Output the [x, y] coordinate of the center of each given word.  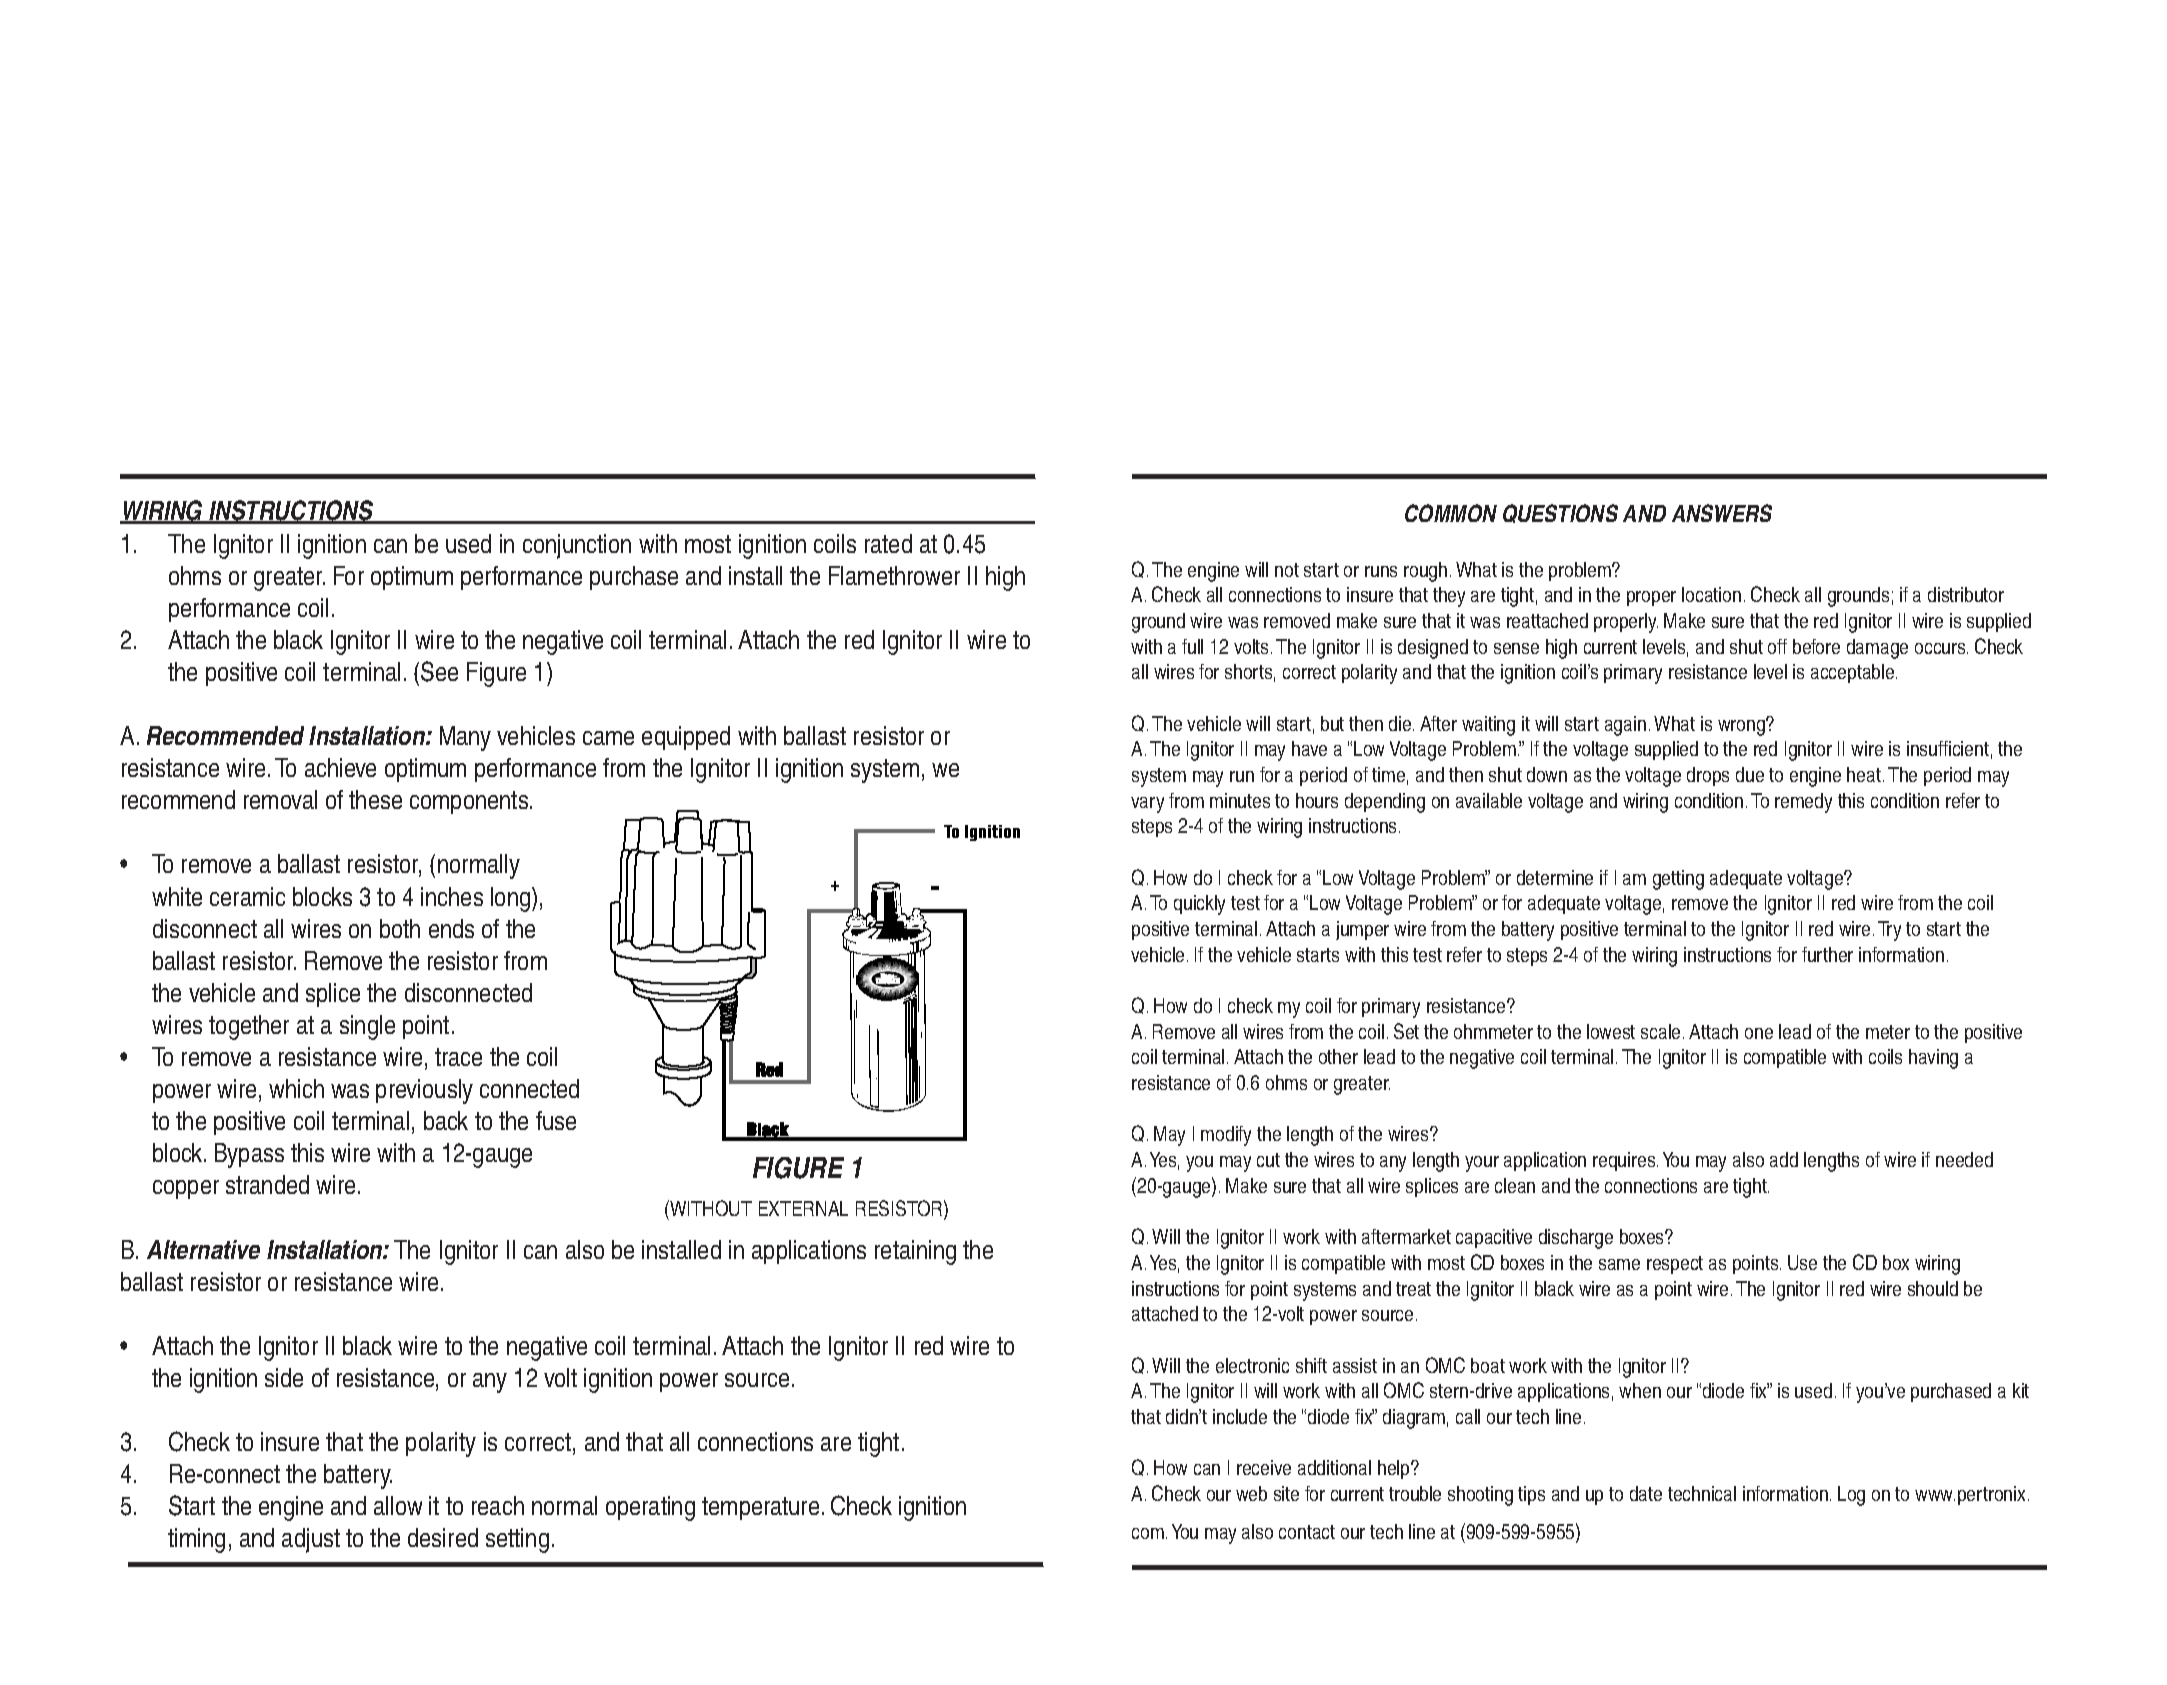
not [1287, 570]
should [1933, 1288]
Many [465, 738]
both [400, 928]
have [1309, 748]
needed [1964, 1159]
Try [1889, 931]
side [284, 1377]
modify [1226, 1136]
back [446, 1120]
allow [398, 1505]
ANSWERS [1722, 513]
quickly [1199, 905]
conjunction [577, 546]
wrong [1742, 727]
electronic [1252, 1365]
